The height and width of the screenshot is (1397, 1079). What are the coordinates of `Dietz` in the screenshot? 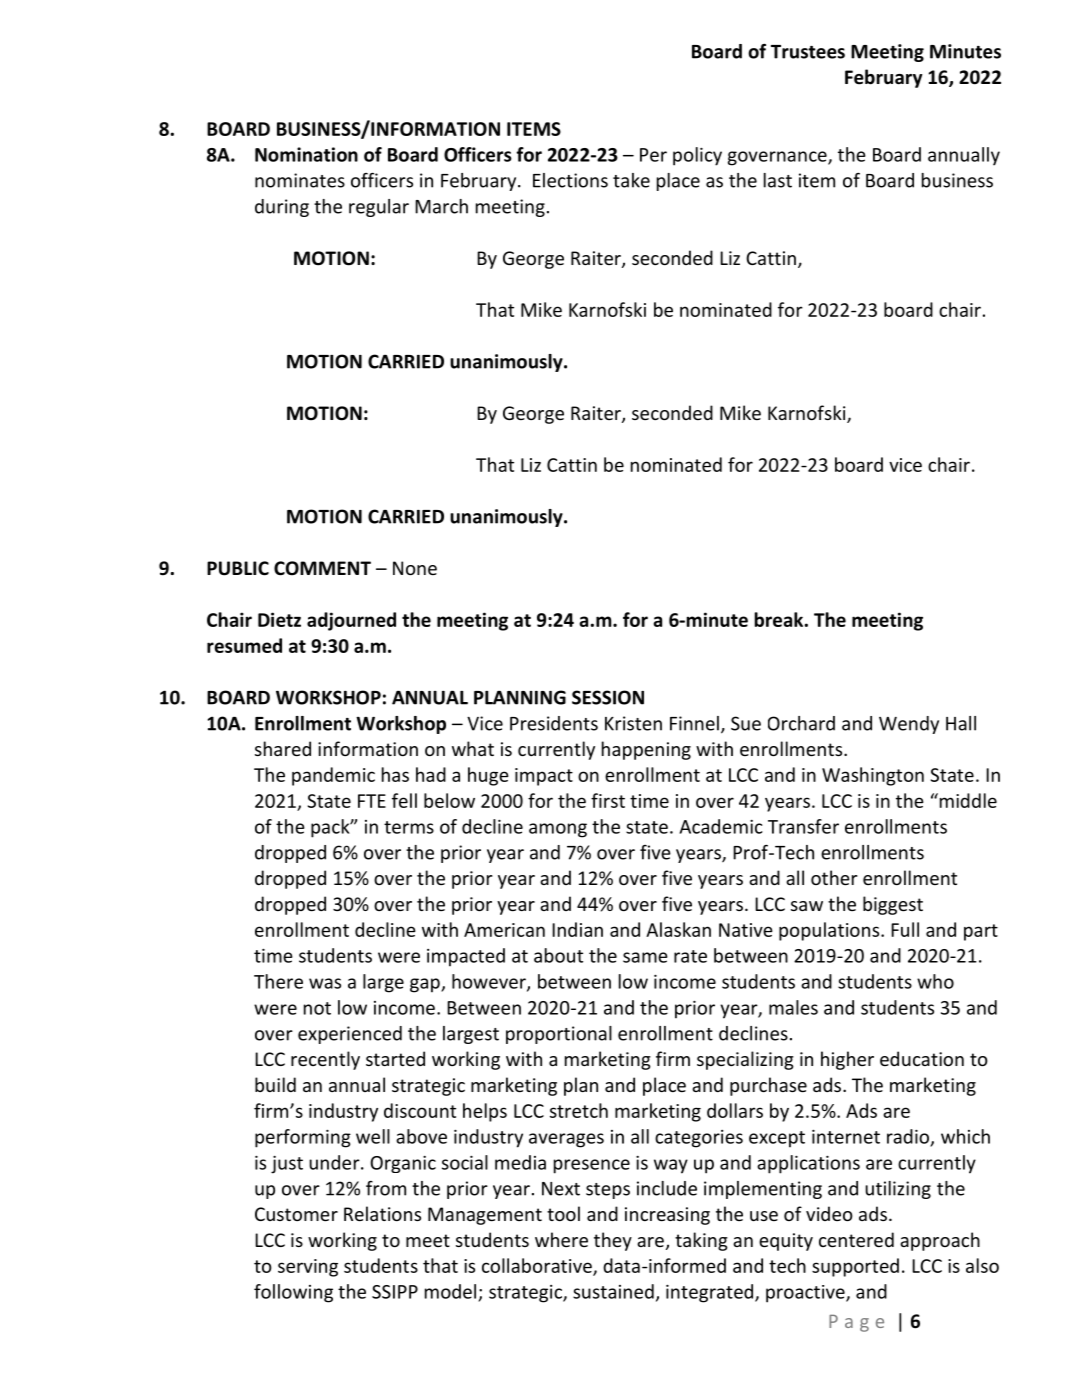 It's located at (279, 619).
